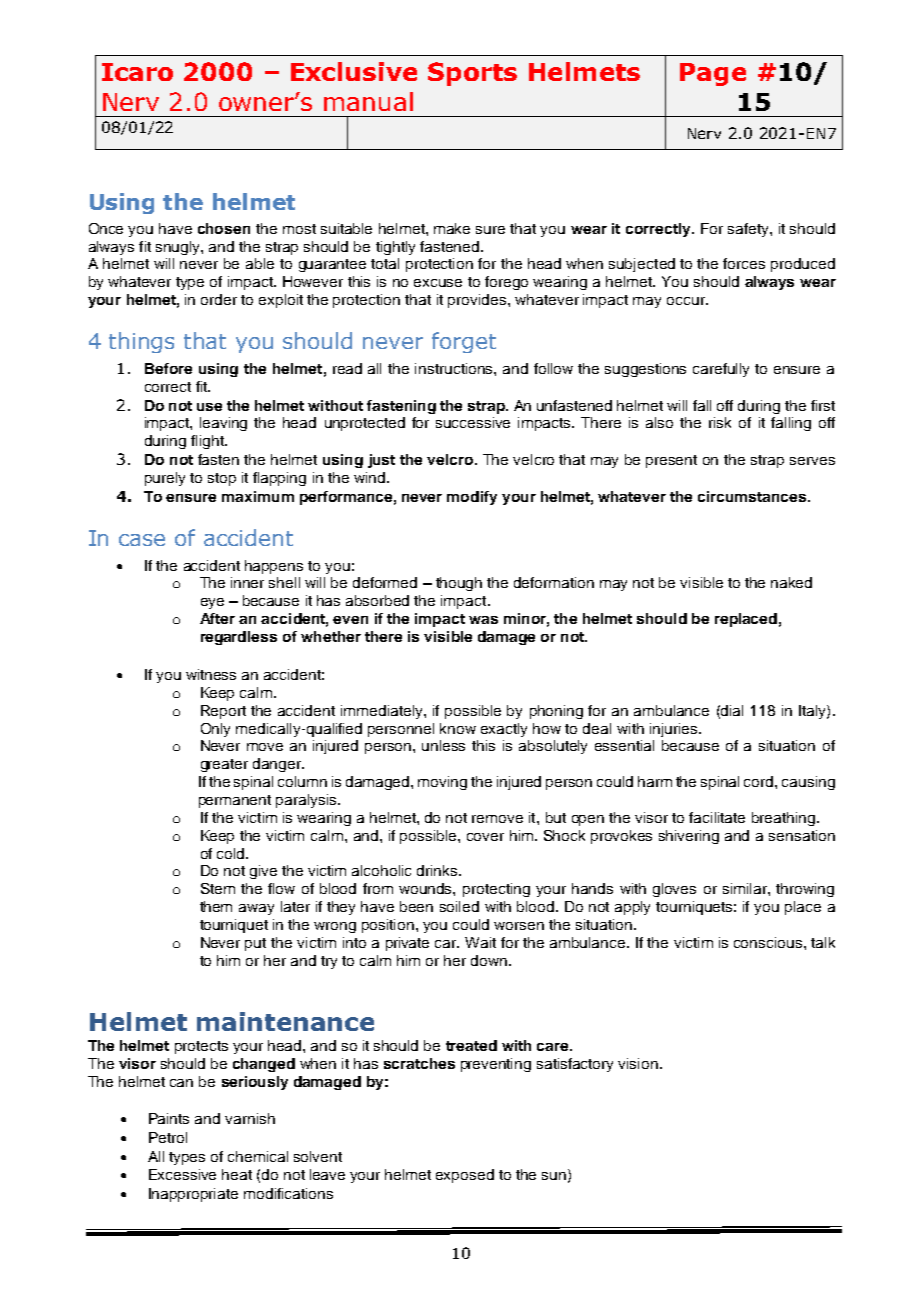 This page has height=1308, width=924. Describe the element at coordinates (674, 890) in the page. I see `gloves` at that location.
